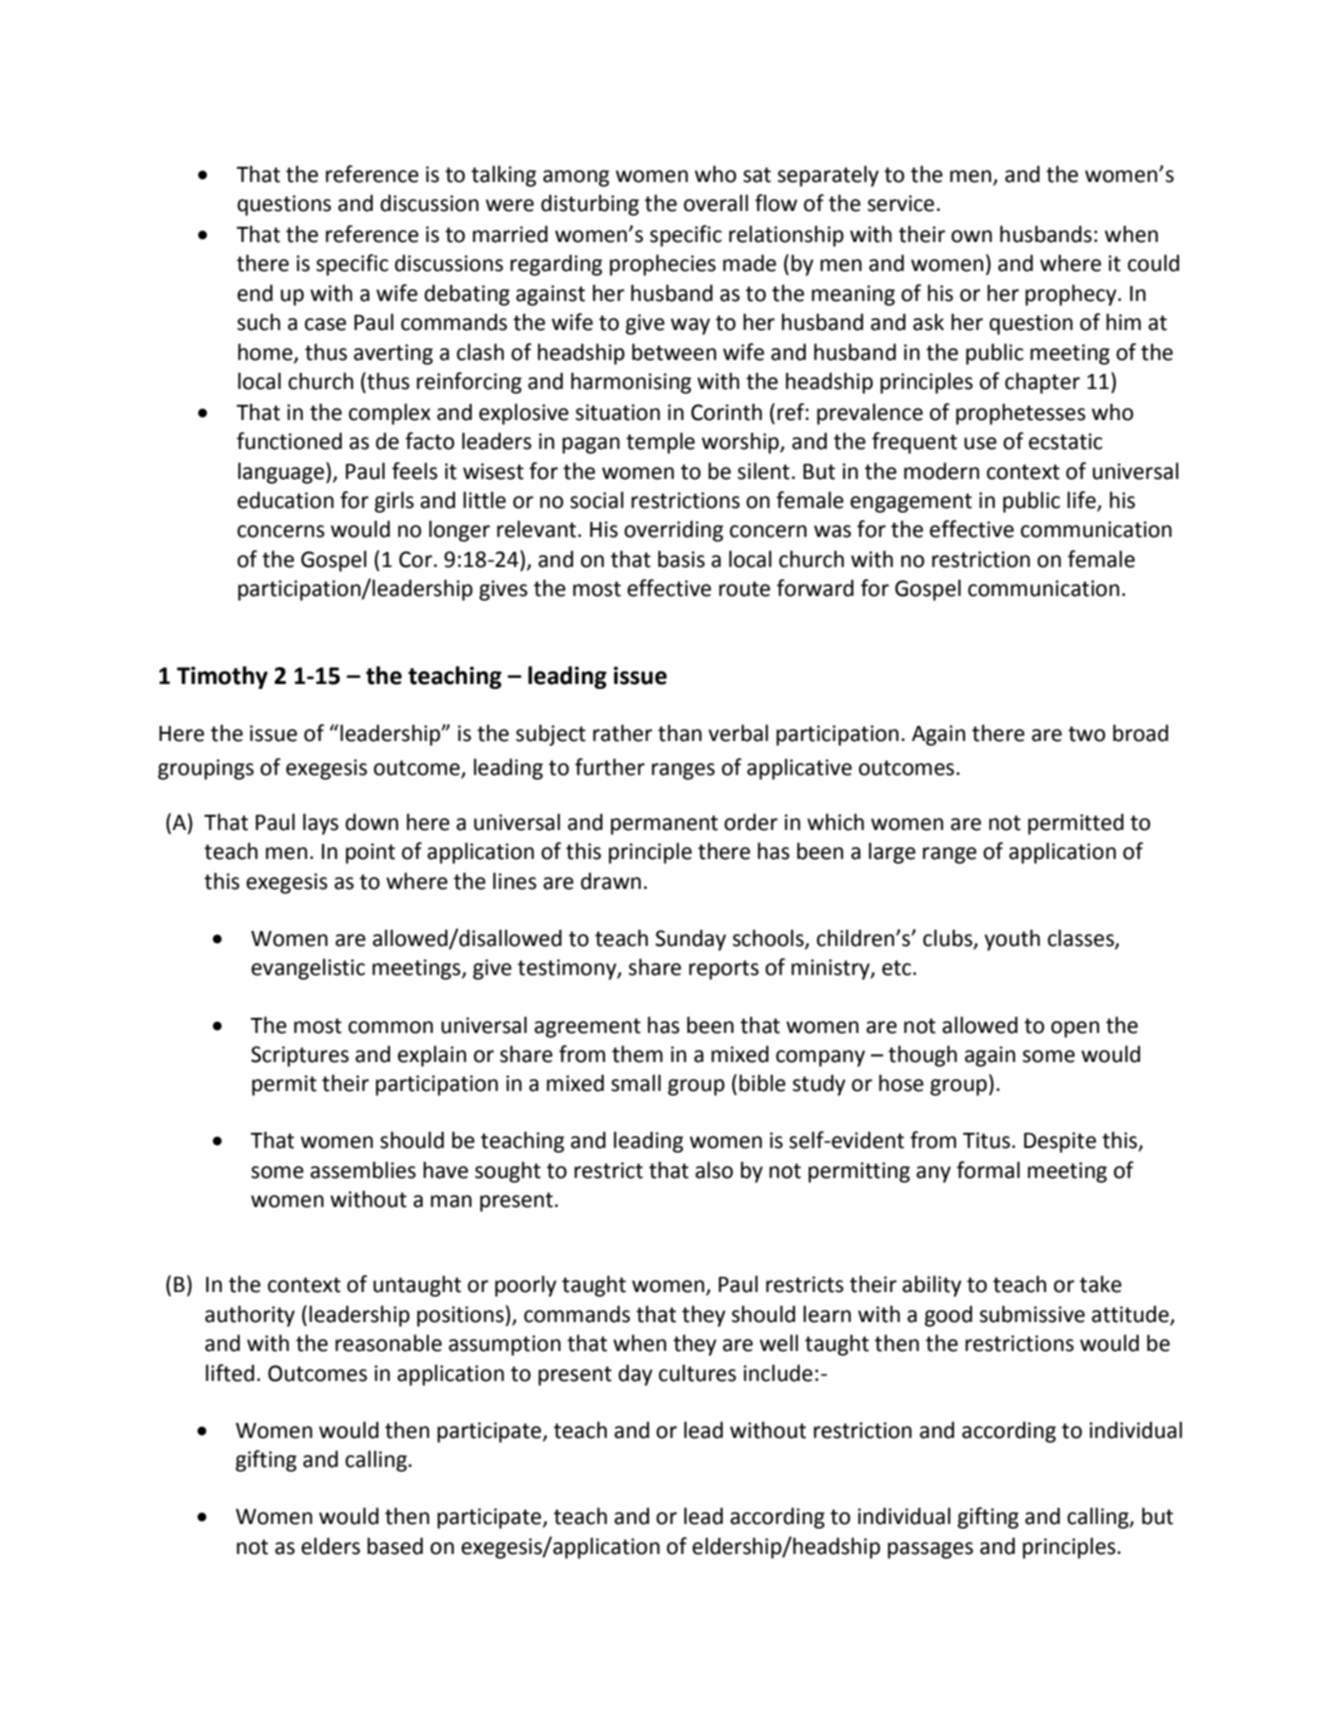 The height and width of the screenshot is (1736, 1341). Describe the element at coordinates (664, 825) in the screenshot. I see `permanent` at that location.
